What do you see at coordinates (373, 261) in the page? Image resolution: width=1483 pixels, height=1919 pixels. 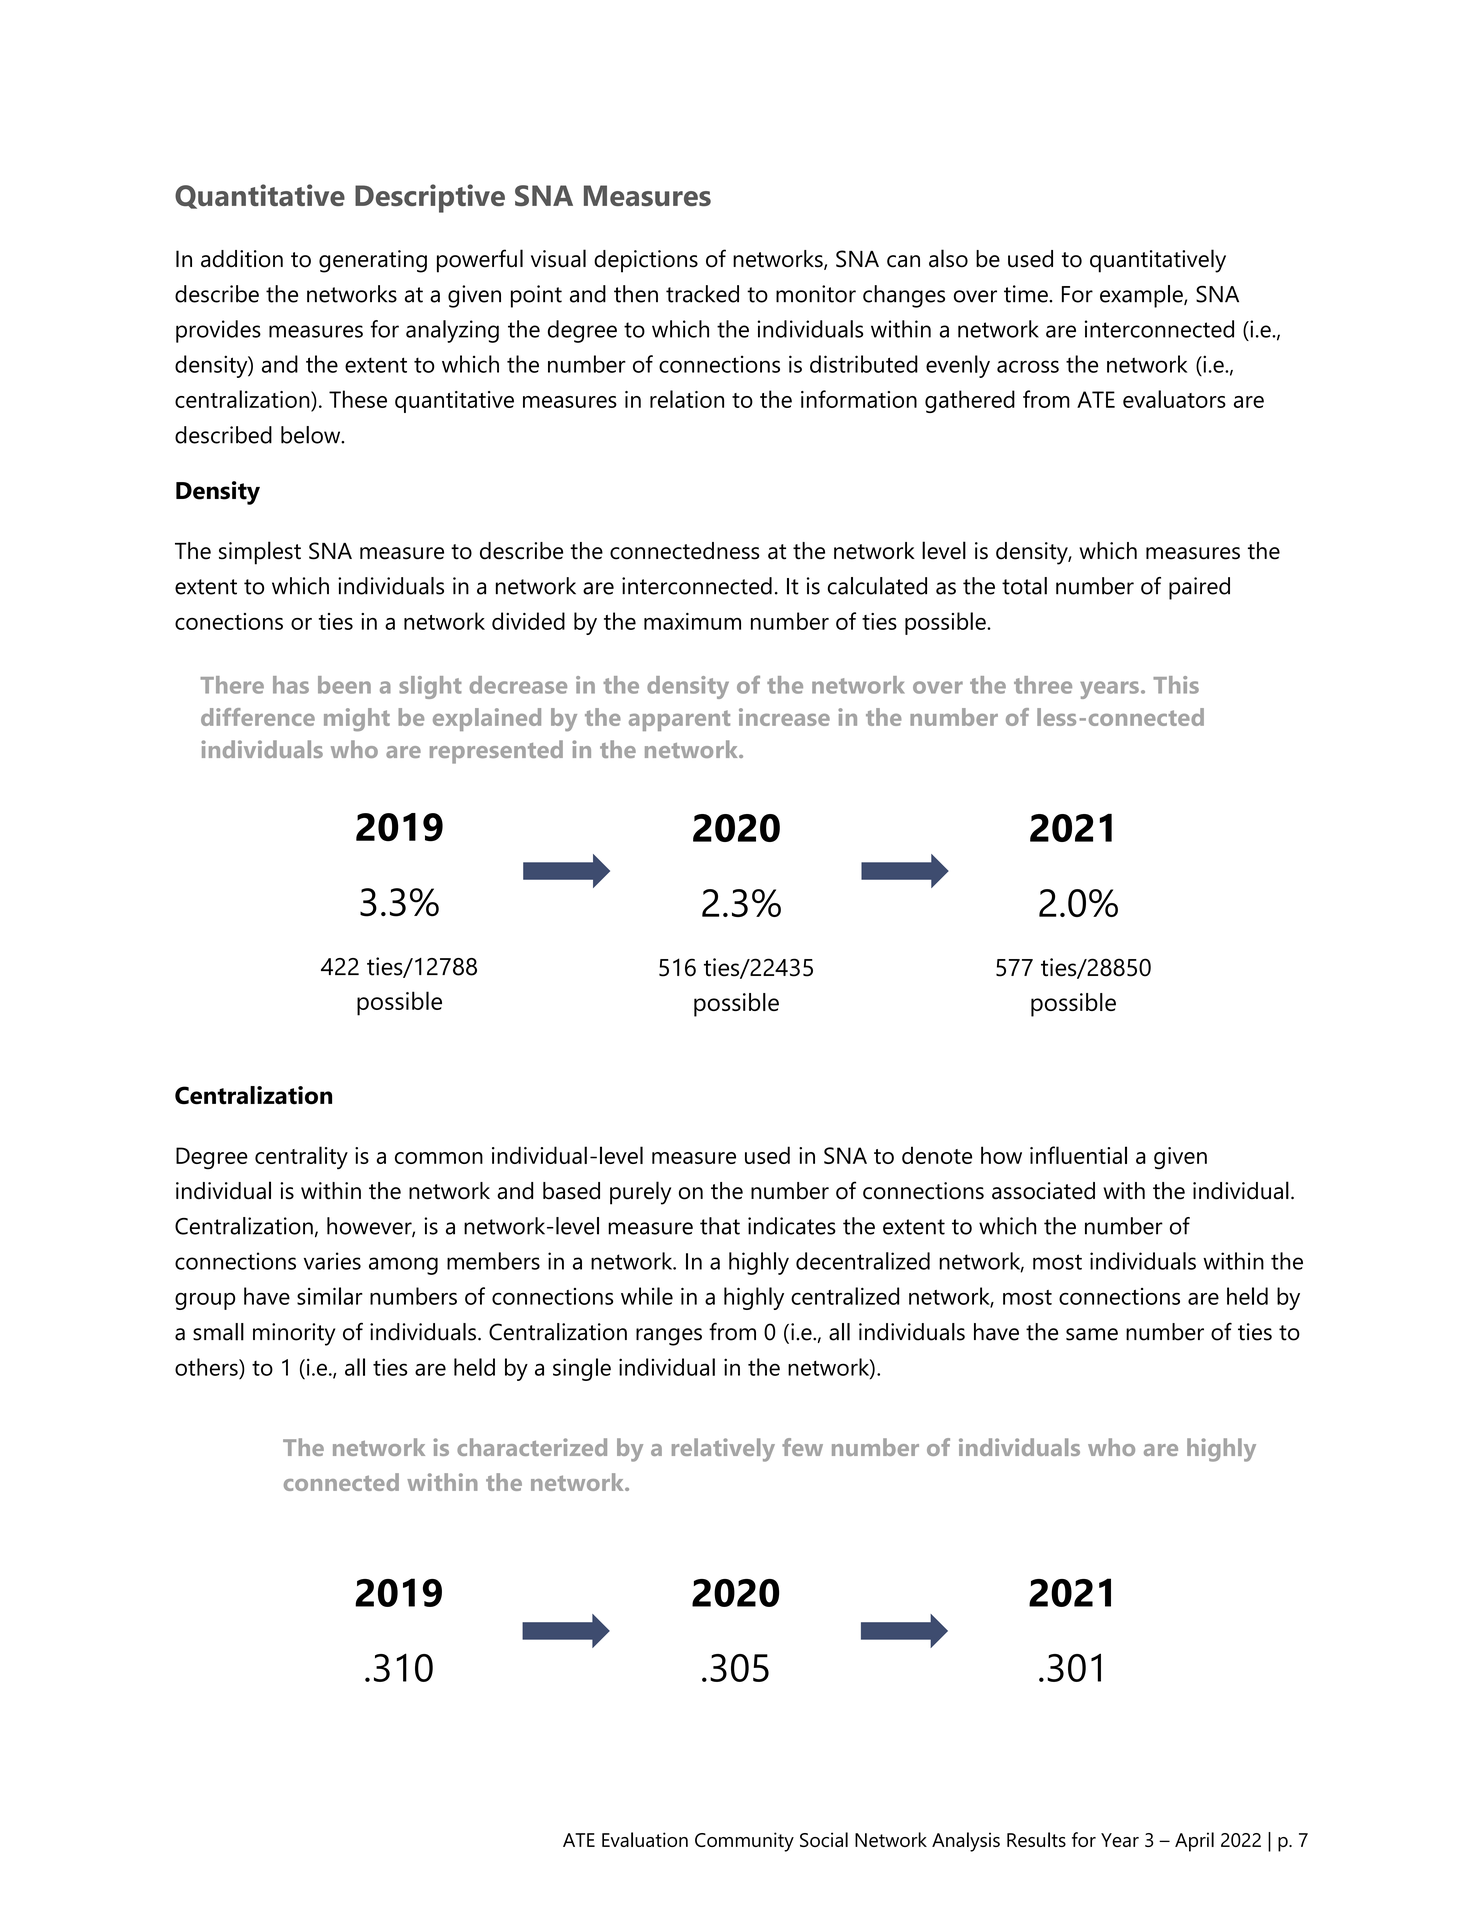 I see `generating` at bounding box center [373, 261].
